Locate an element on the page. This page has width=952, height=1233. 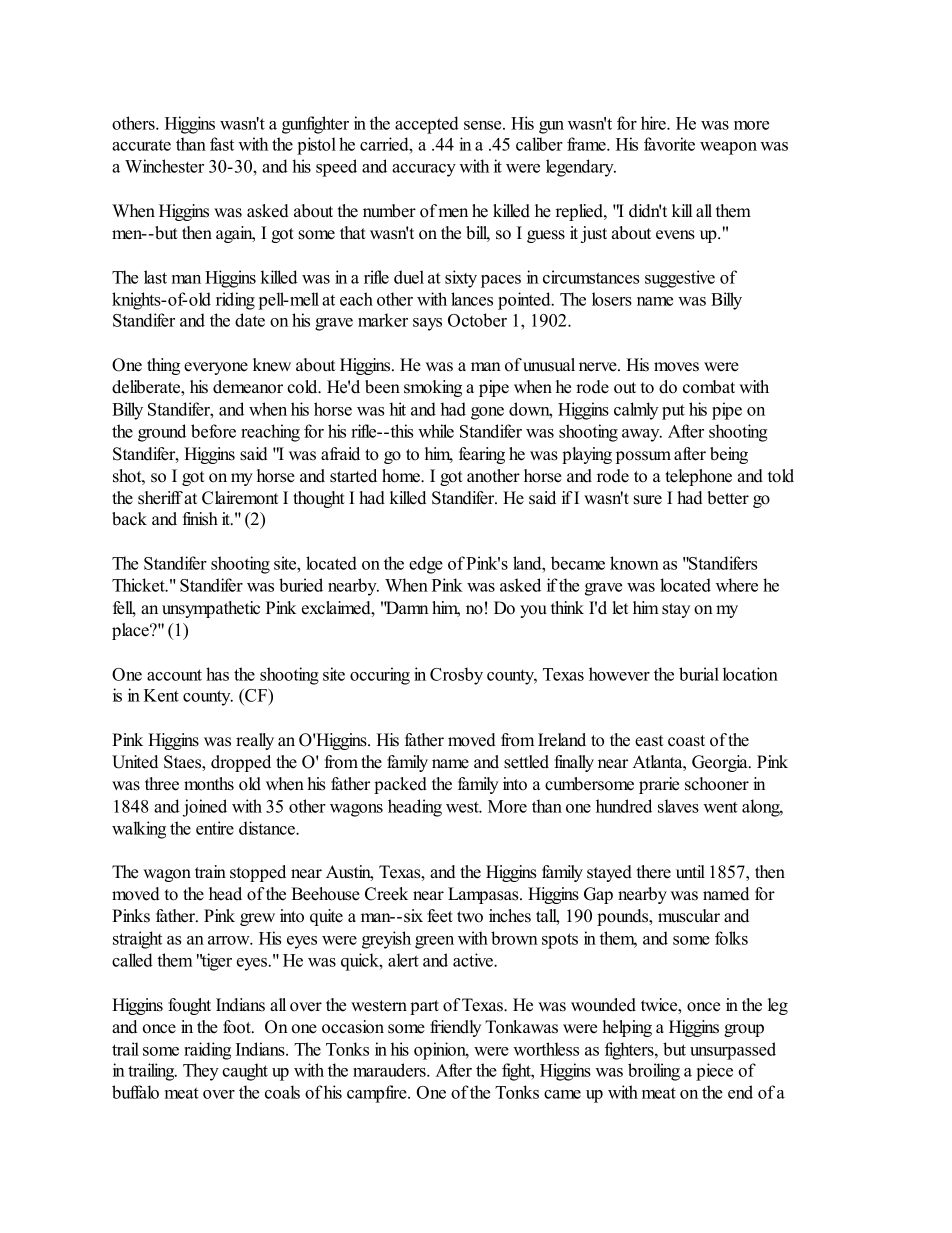
moves is located at coordinates (676, 367).
